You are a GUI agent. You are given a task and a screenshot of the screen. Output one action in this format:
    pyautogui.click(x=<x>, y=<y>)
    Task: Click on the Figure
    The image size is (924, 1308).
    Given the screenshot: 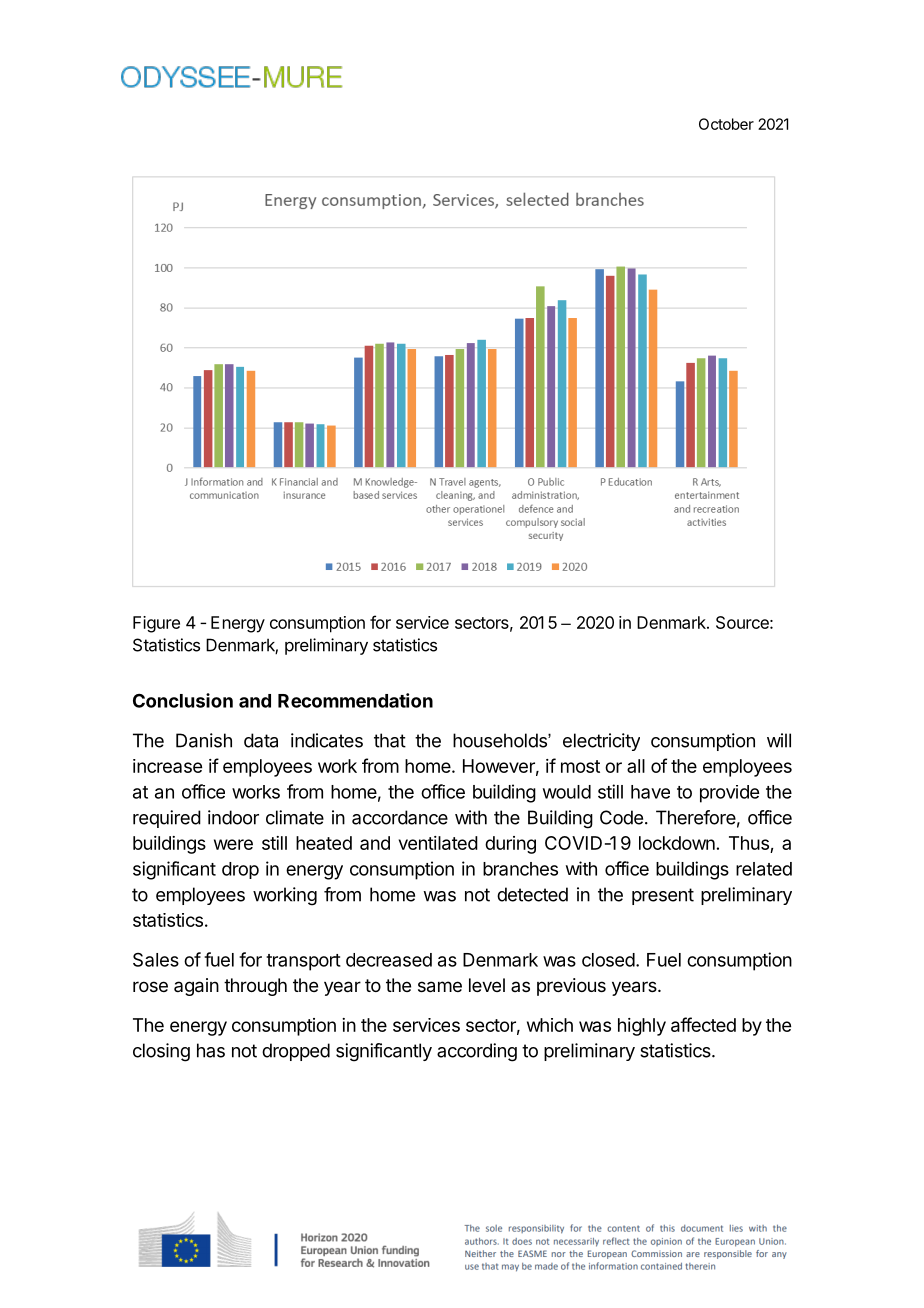 What is the action you would take?
    pyautogui.click(x=156, y=624)
